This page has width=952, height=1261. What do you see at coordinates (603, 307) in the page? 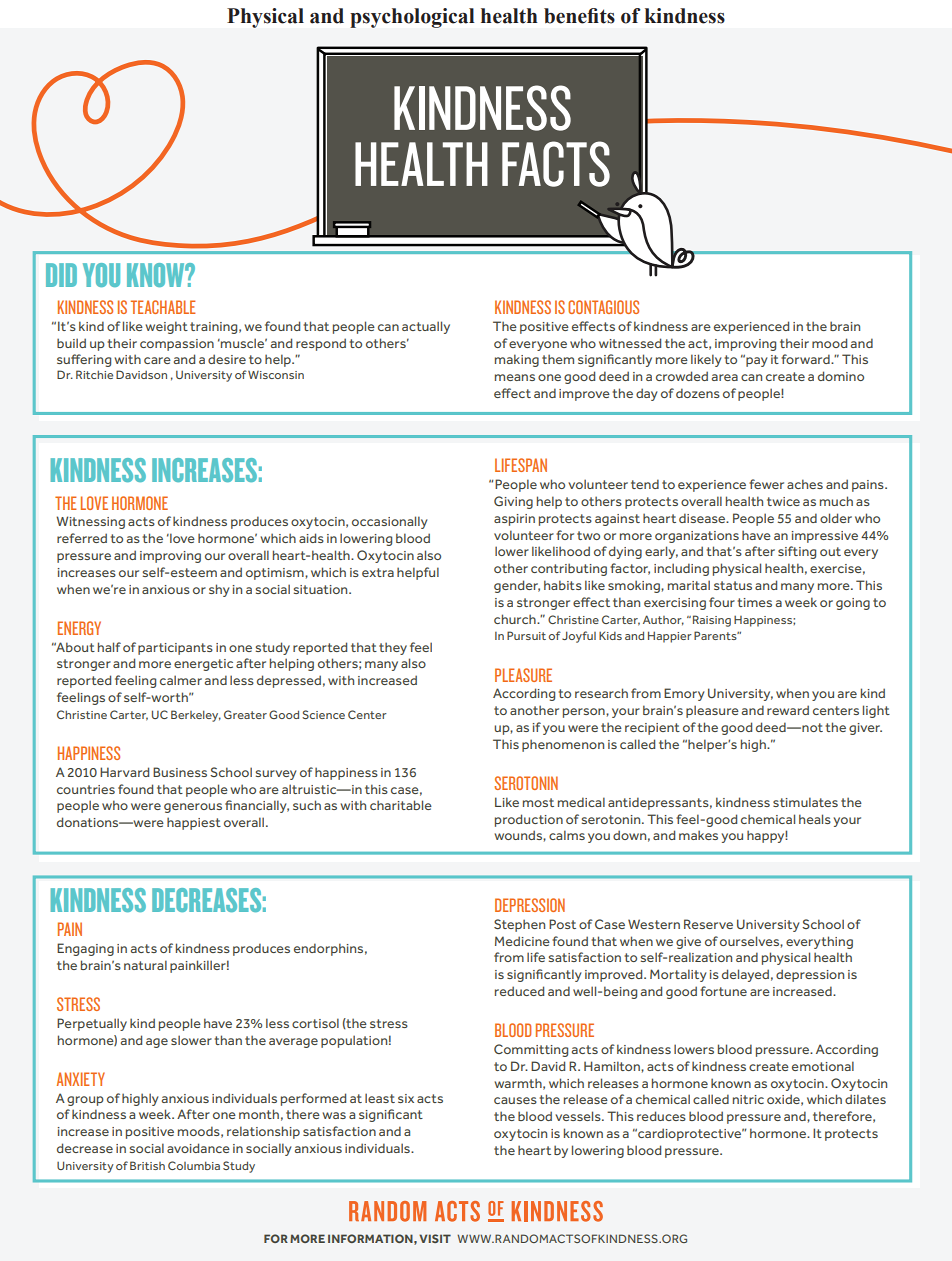
I see `CONTAGIOUS` at bounding box center [603, 307].
